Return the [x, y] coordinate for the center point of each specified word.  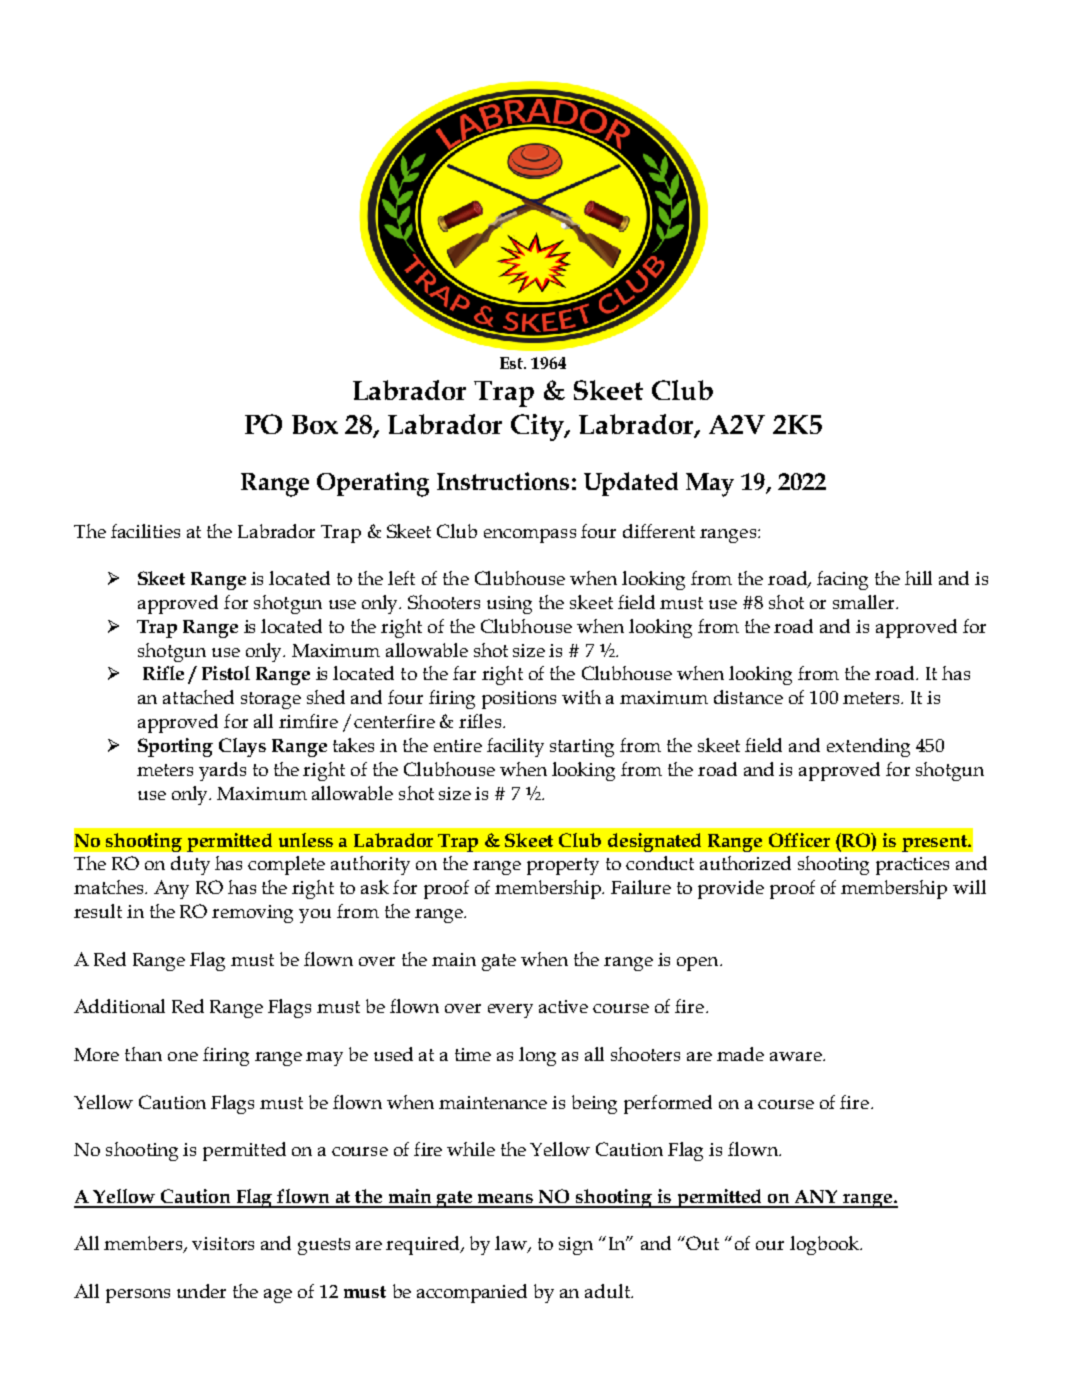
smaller [865, 602]
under [201, 1291]
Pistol [226, 673]
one [183, 1056]
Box [315, 424]
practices [912, 866]
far [464, 673]
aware [797, 1056]
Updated [631, 484]
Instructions [503, 481]
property [563, 866]
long [537, 1056]
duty [190, 865]
